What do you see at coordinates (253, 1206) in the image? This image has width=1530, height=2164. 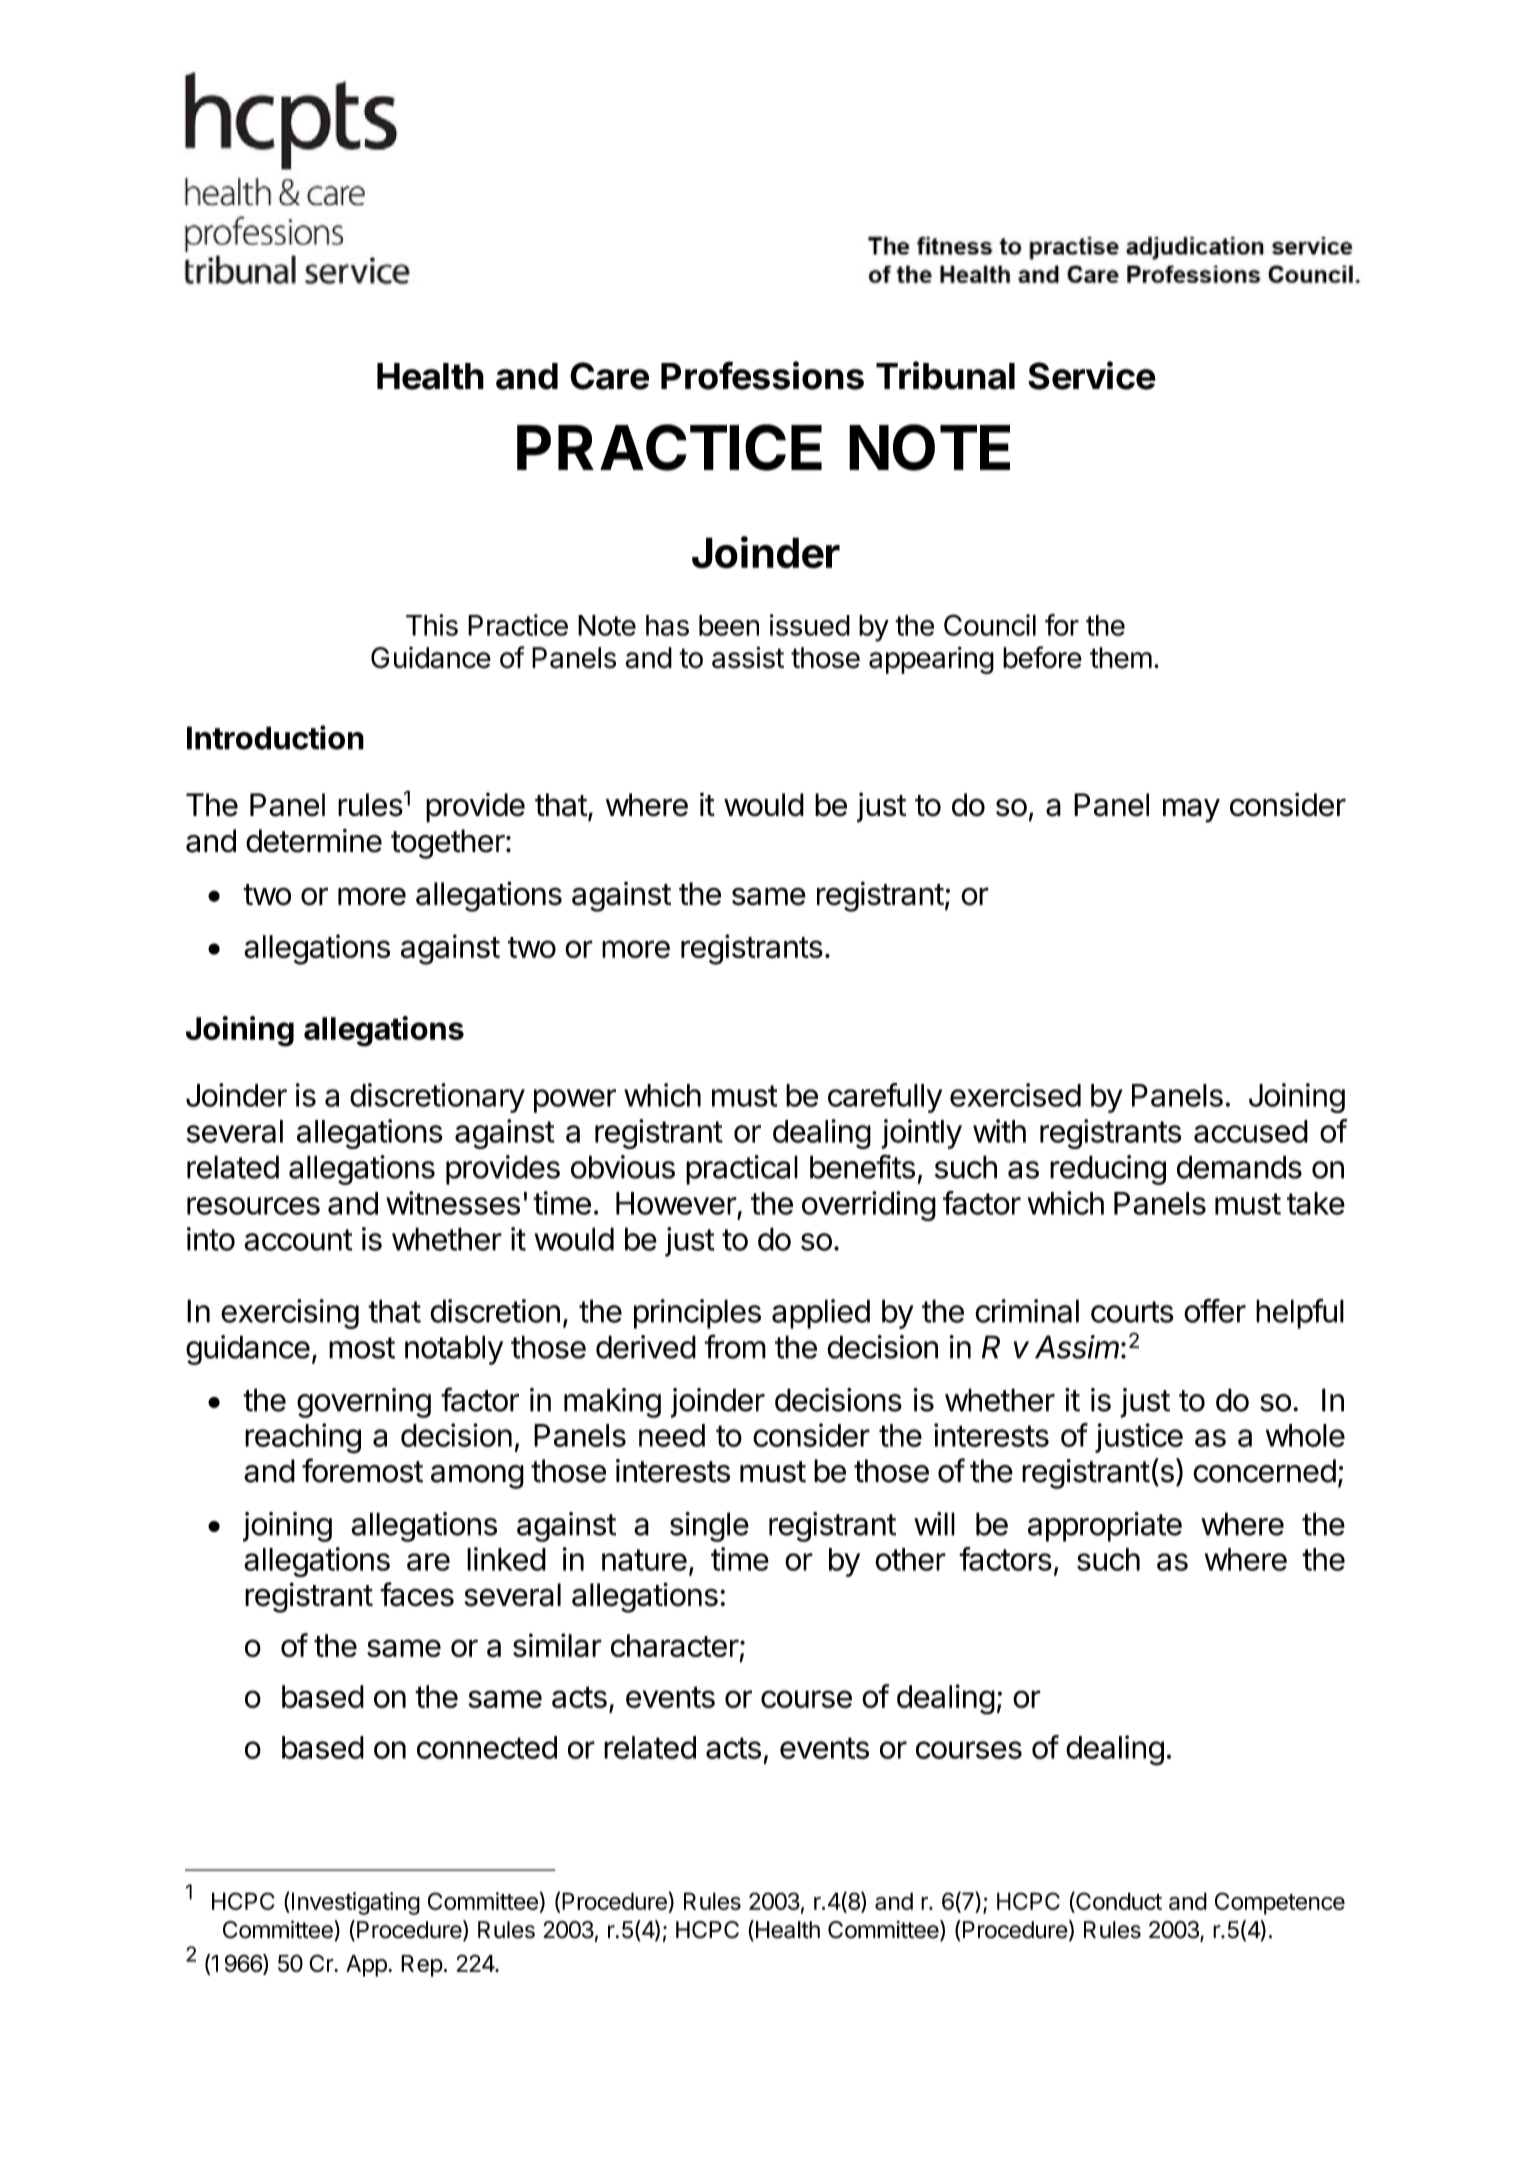 I see `resources` at bounding box center [253, 1206].
